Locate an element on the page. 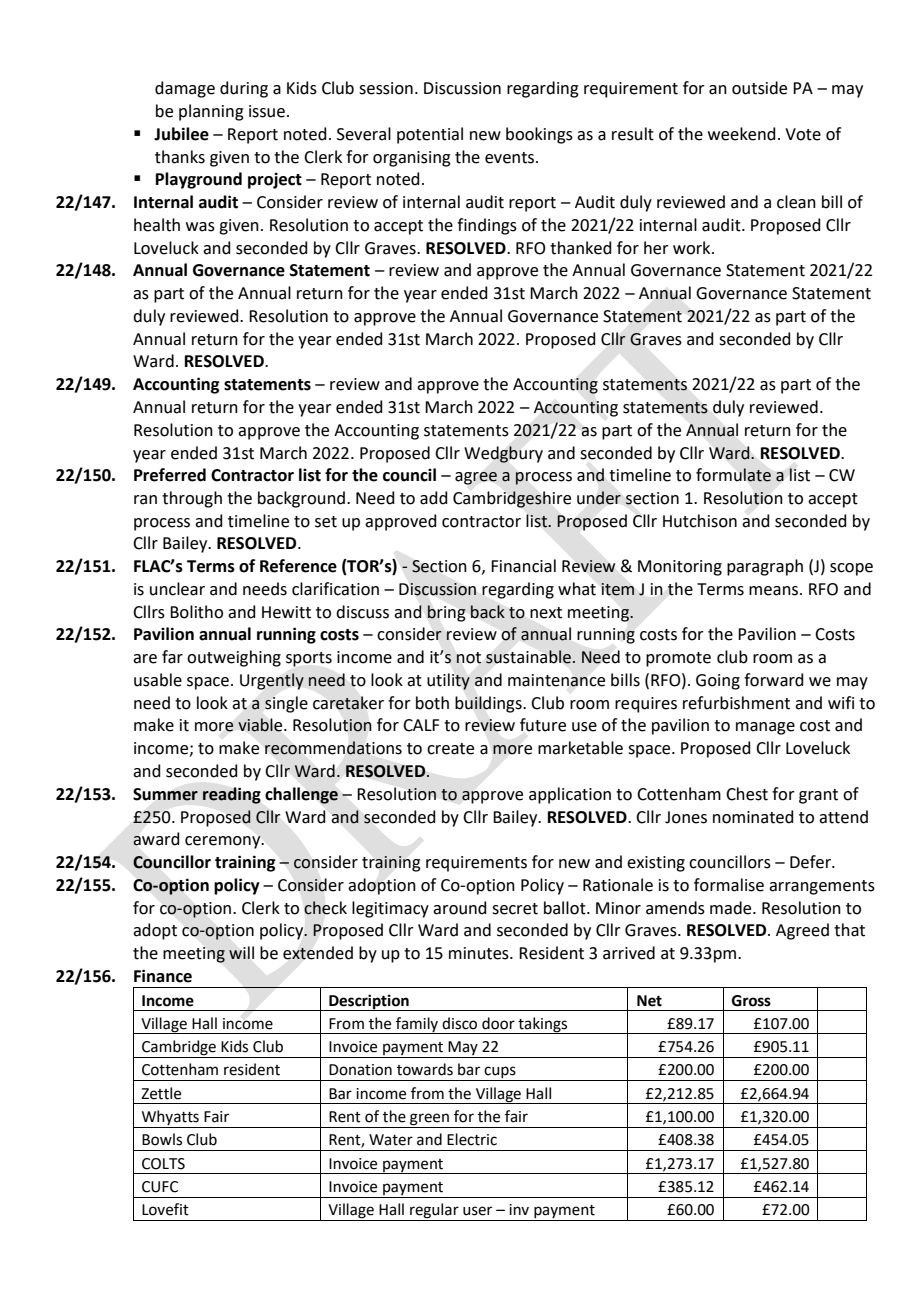 The image size is (924, 1308). Urgently is located at coordinates (272, 681).
